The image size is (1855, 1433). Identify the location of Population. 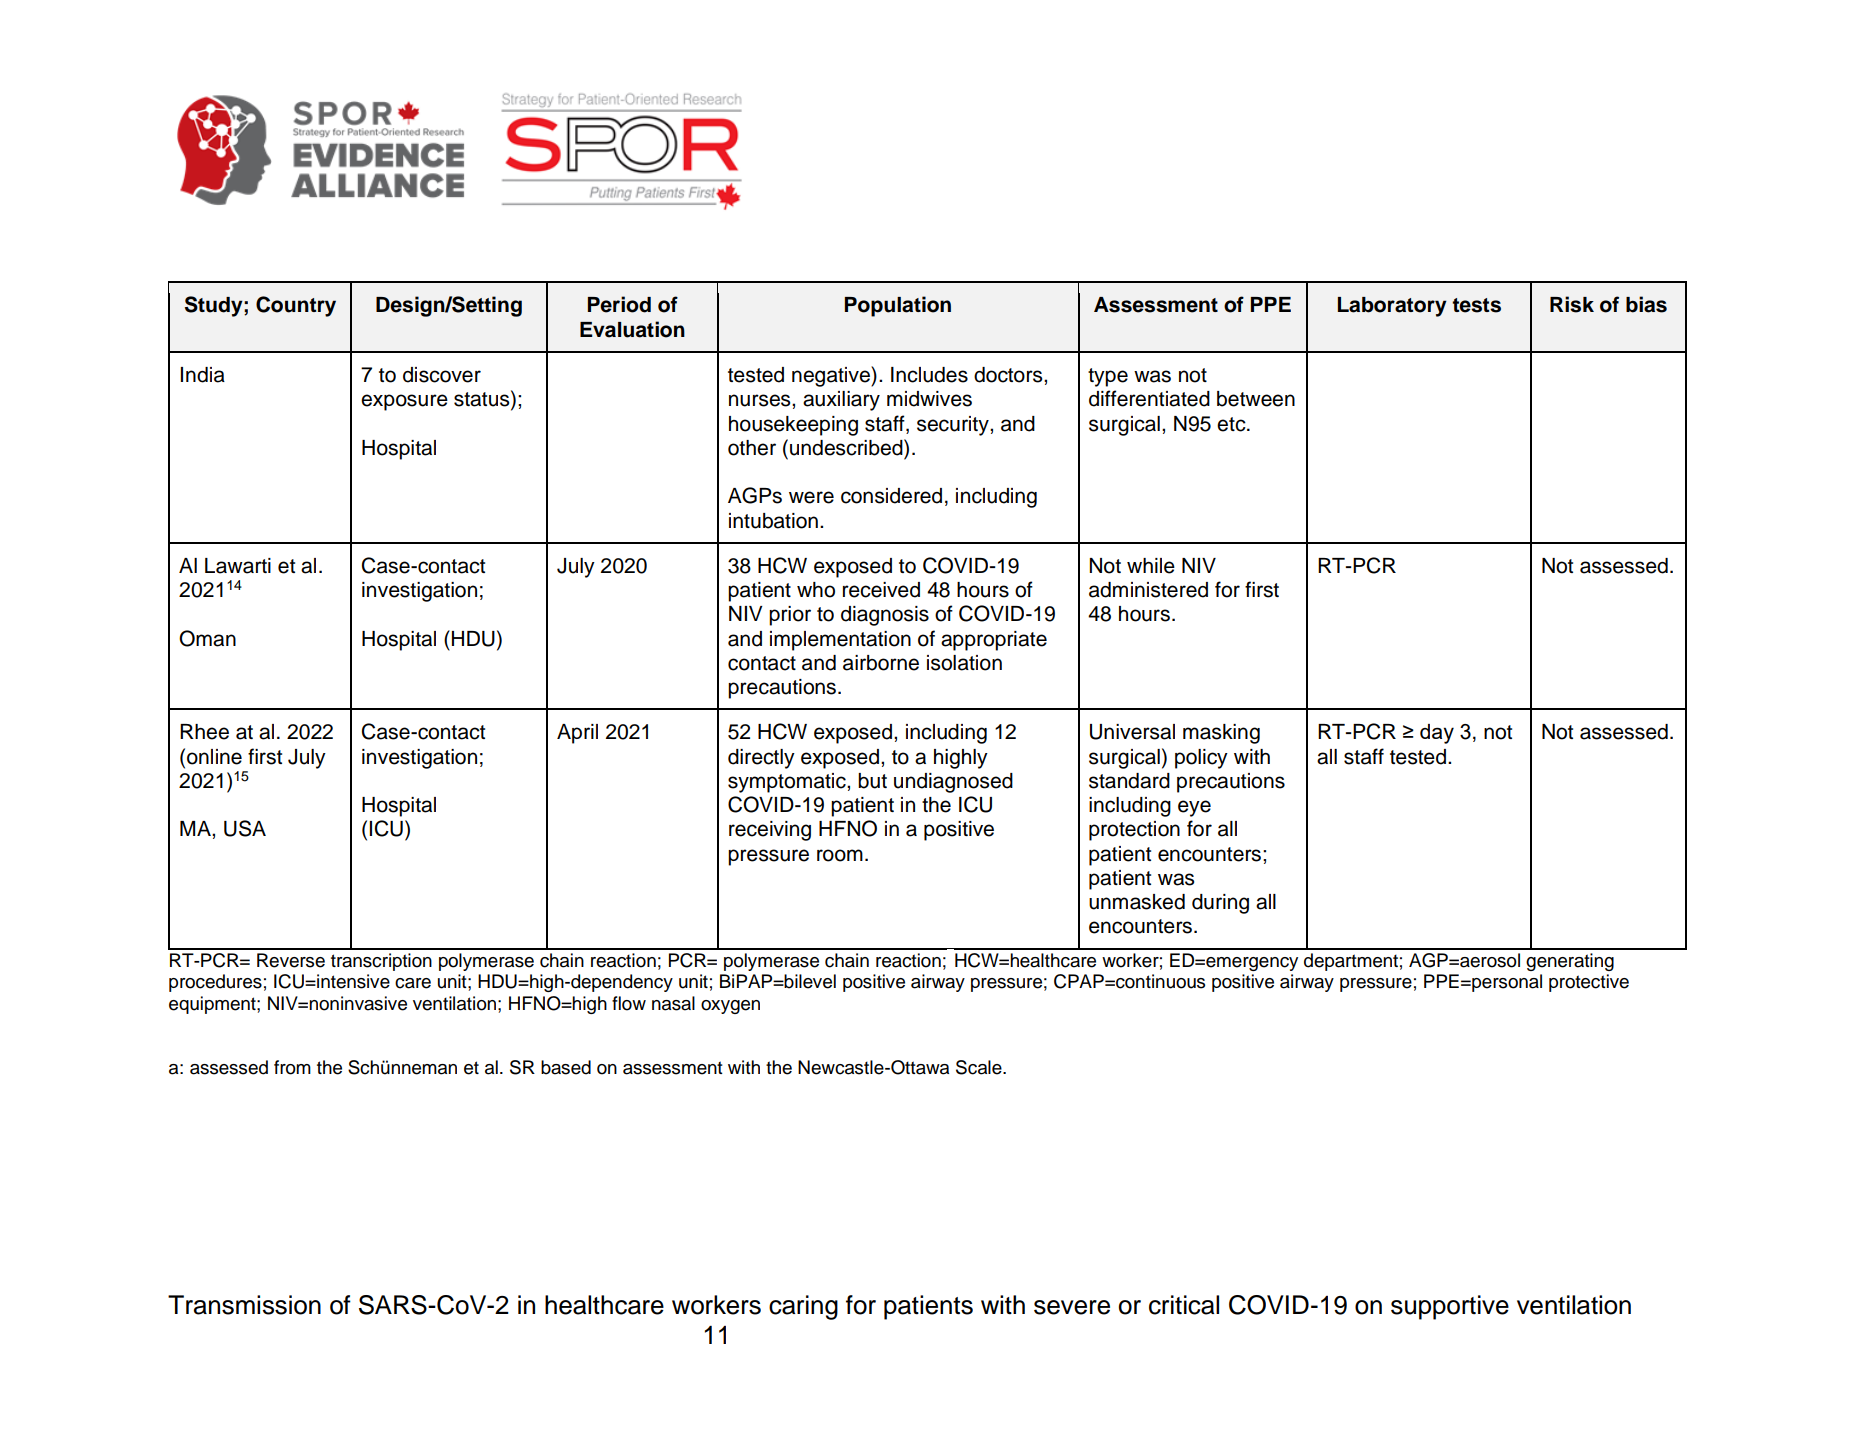
(898, 306).
